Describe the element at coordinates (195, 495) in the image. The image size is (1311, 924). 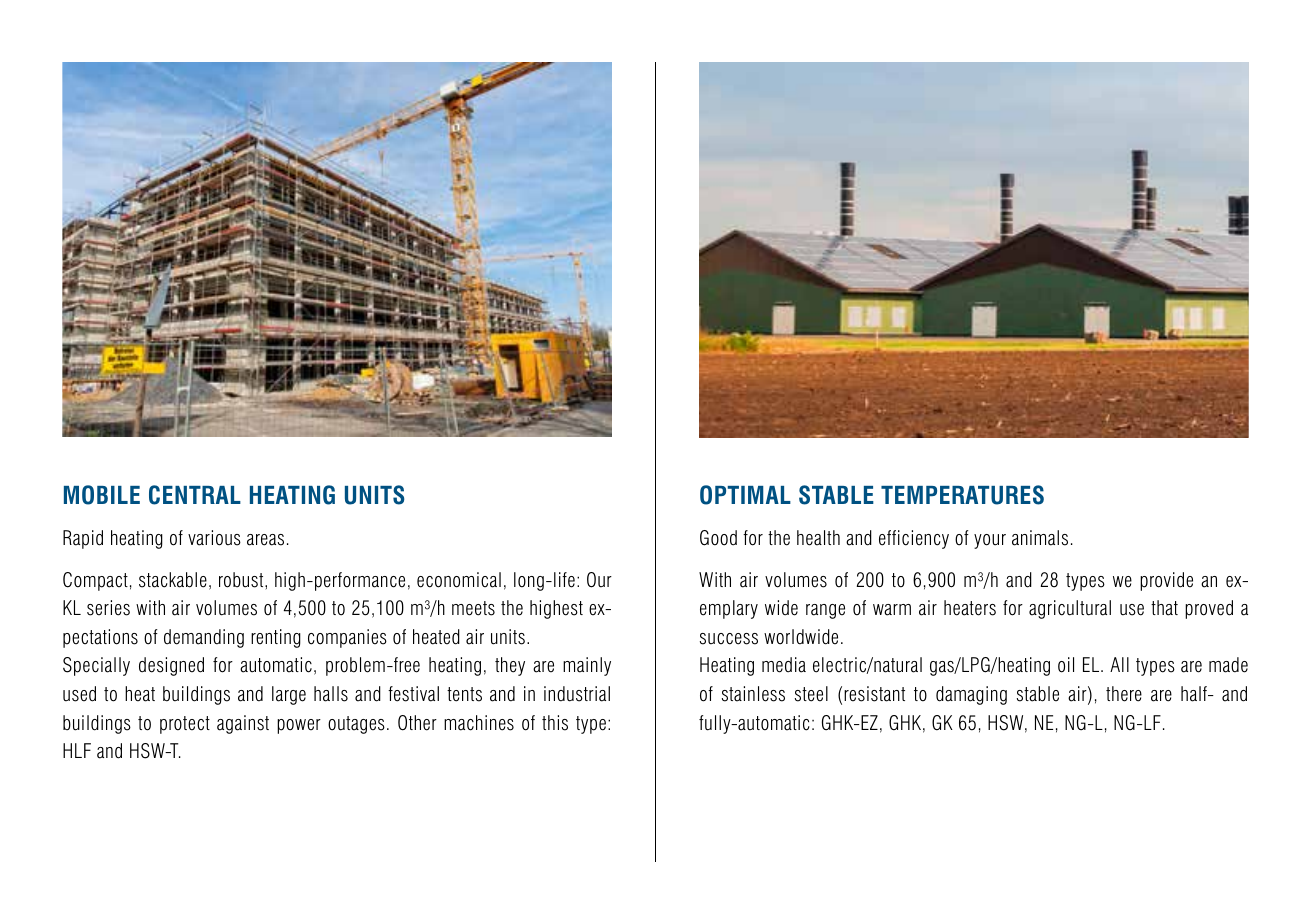
I see `CENTRAL` at that location.
